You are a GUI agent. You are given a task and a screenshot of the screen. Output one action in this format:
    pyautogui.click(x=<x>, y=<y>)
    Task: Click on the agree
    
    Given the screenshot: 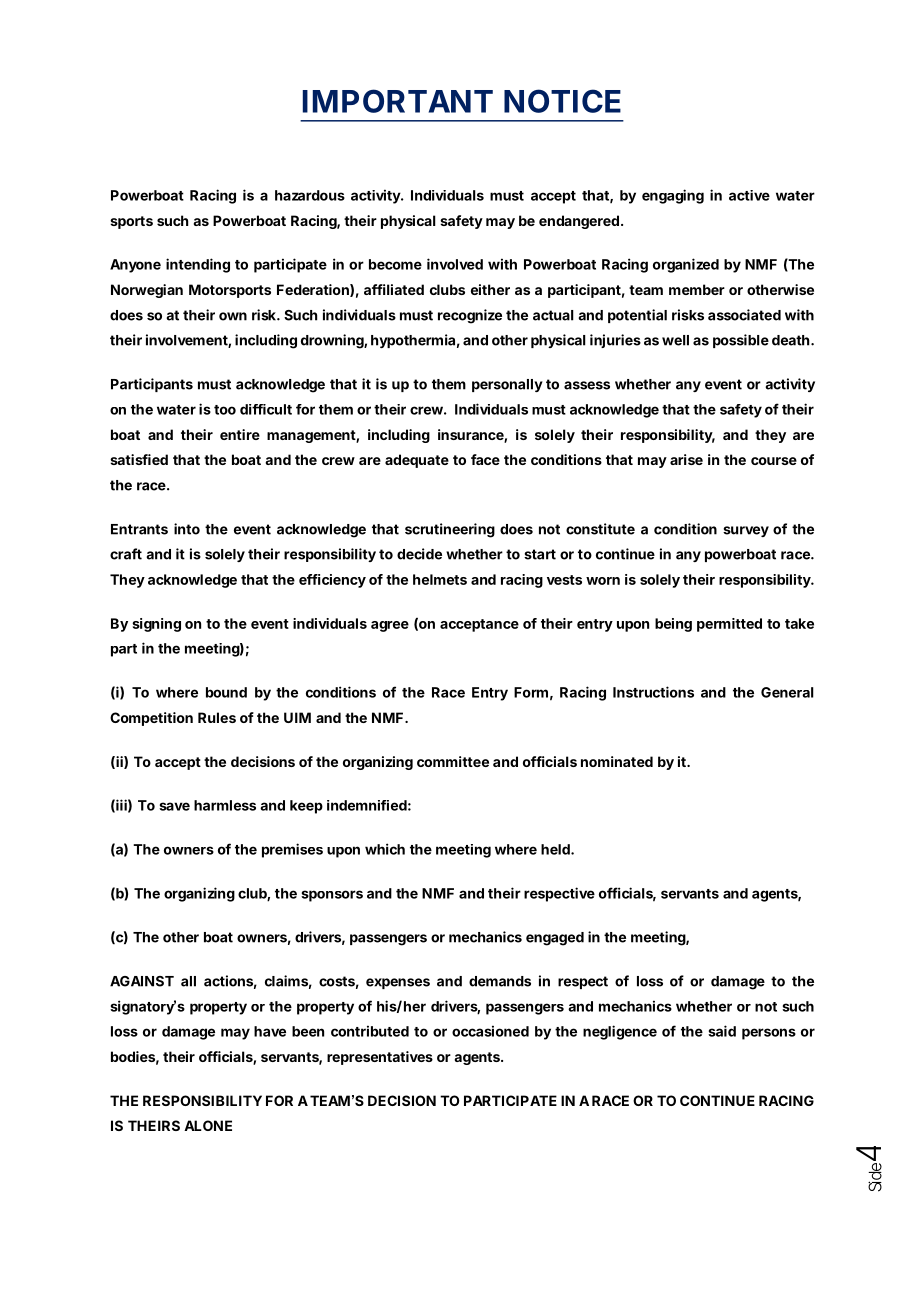 What is the action you would take?
    pyautogui.click(x=390, y=626)
